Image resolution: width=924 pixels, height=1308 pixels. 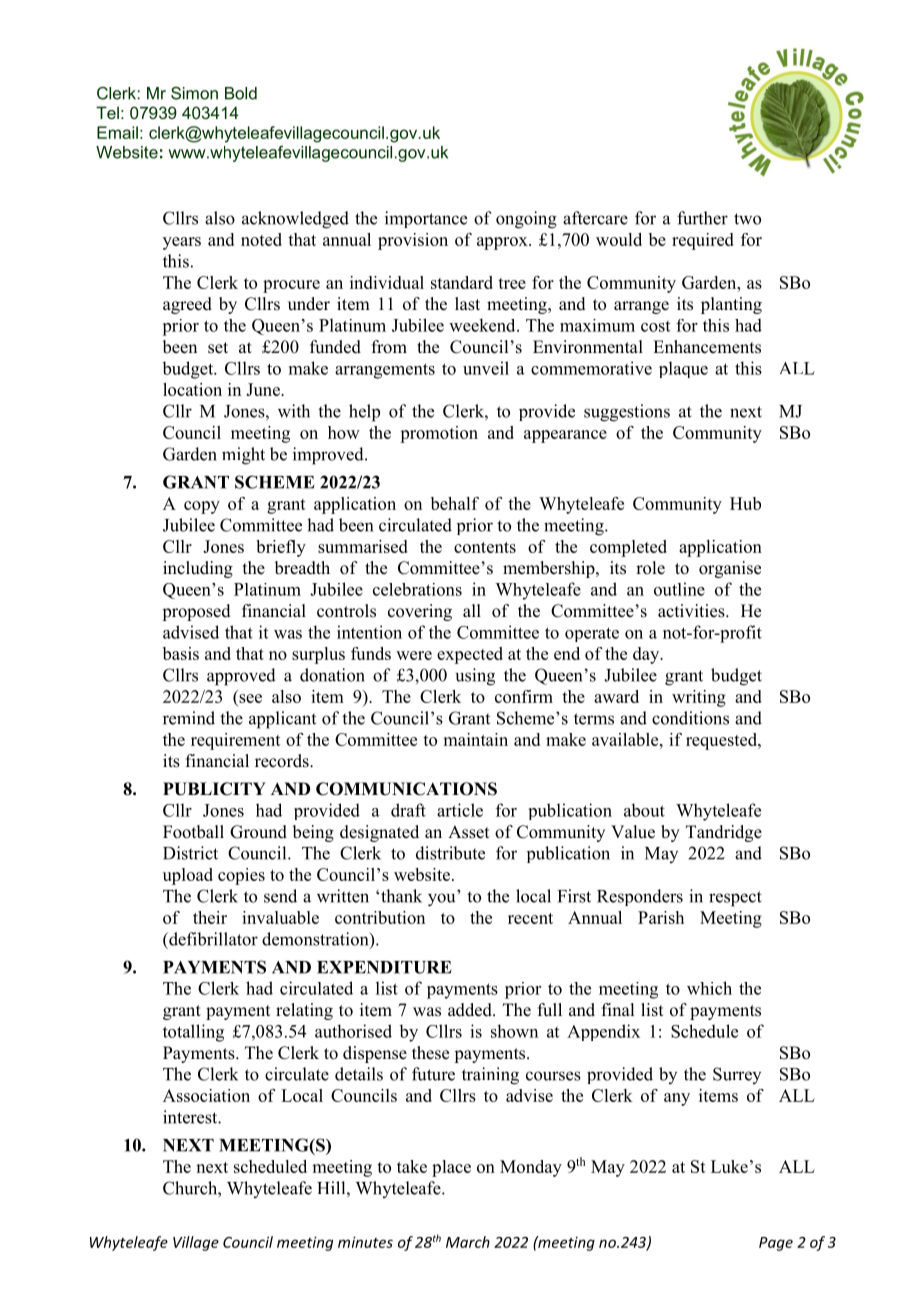 I want to click on Page, so click(x=776, y=1244).
